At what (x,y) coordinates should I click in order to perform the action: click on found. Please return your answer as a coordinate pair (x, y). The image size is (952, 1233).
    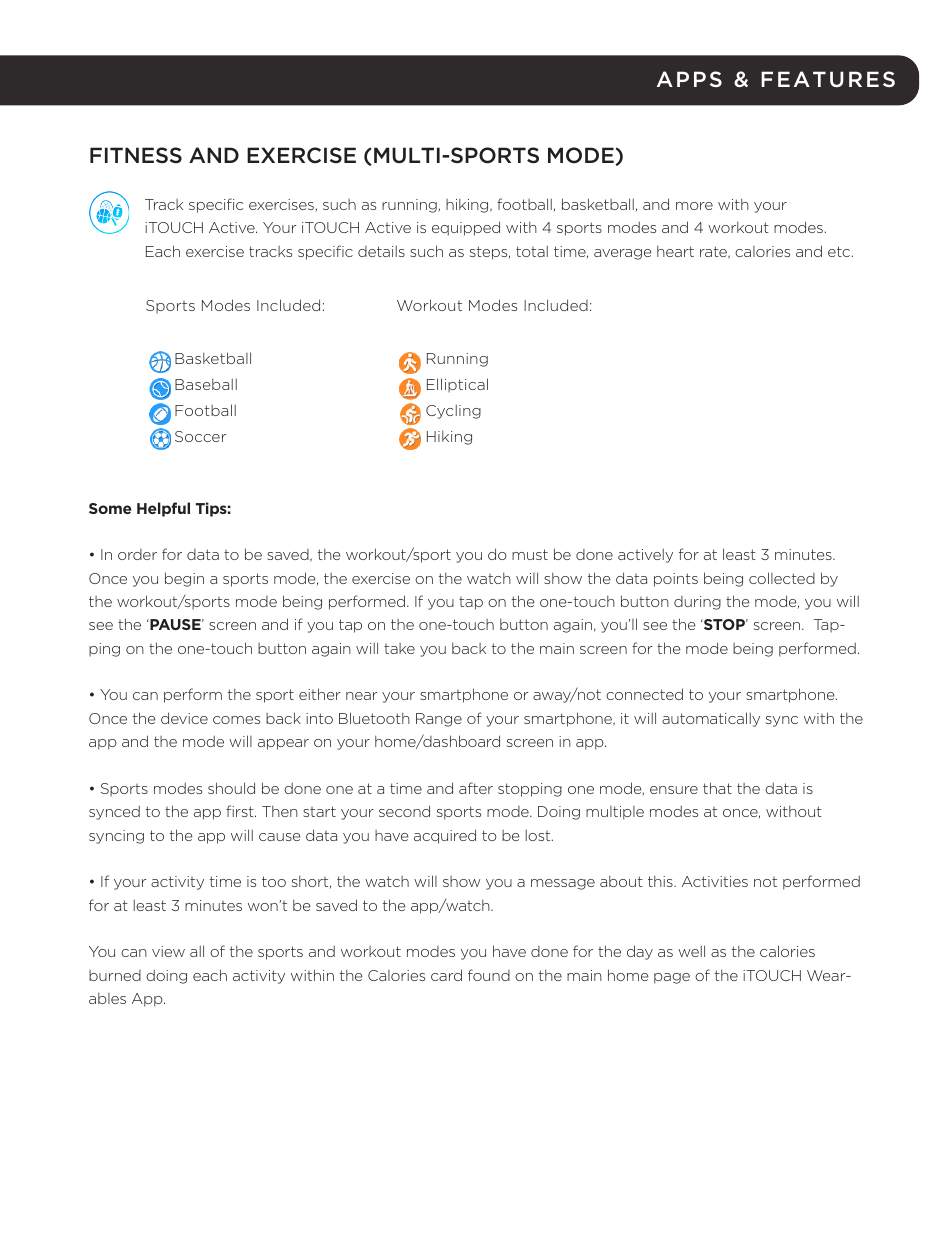
    Looking at the image, I should click on (489, 975).
